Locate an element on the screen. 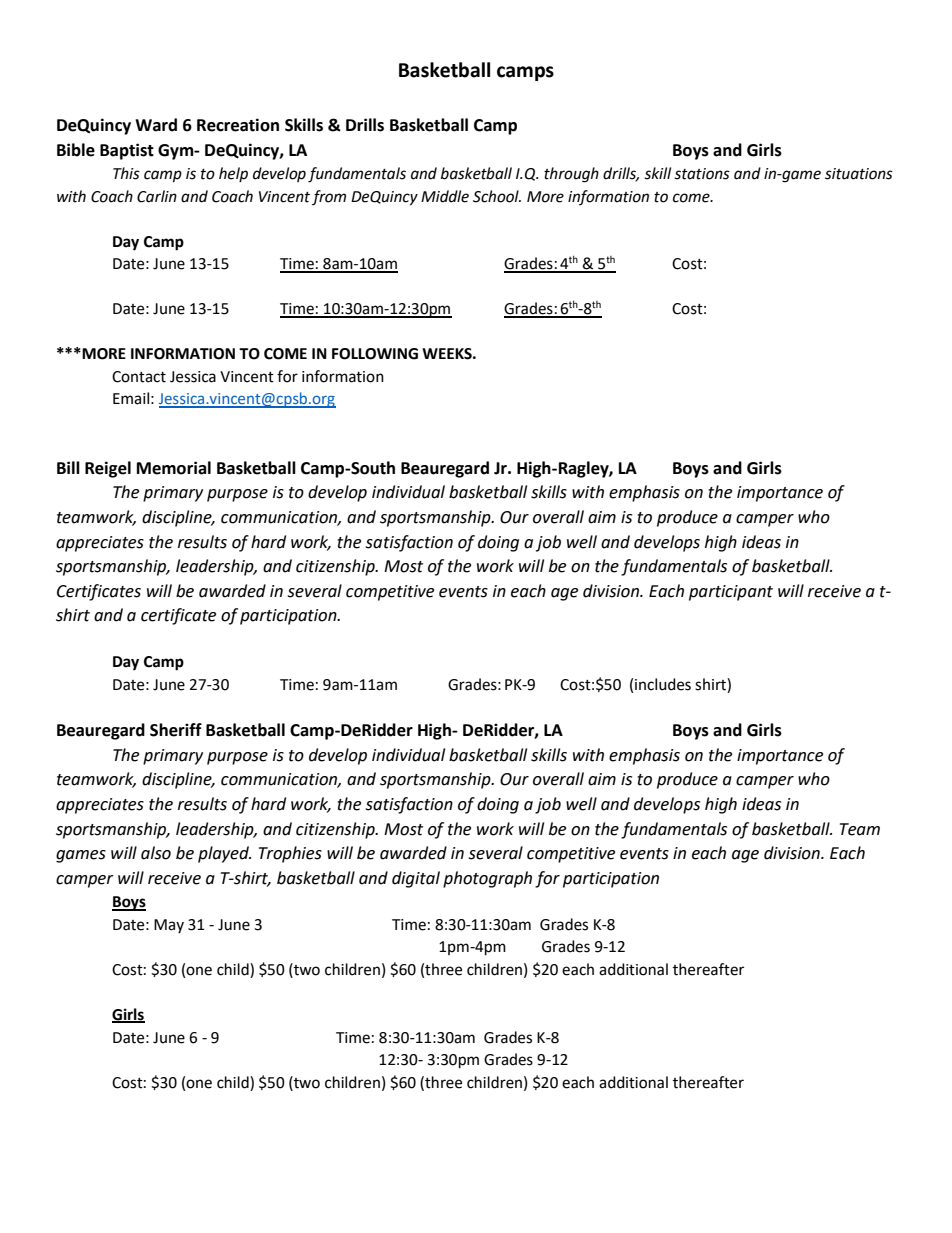 The width and height of the screenshot is (952, 1233). situations is located at coordinates (859, 174).
